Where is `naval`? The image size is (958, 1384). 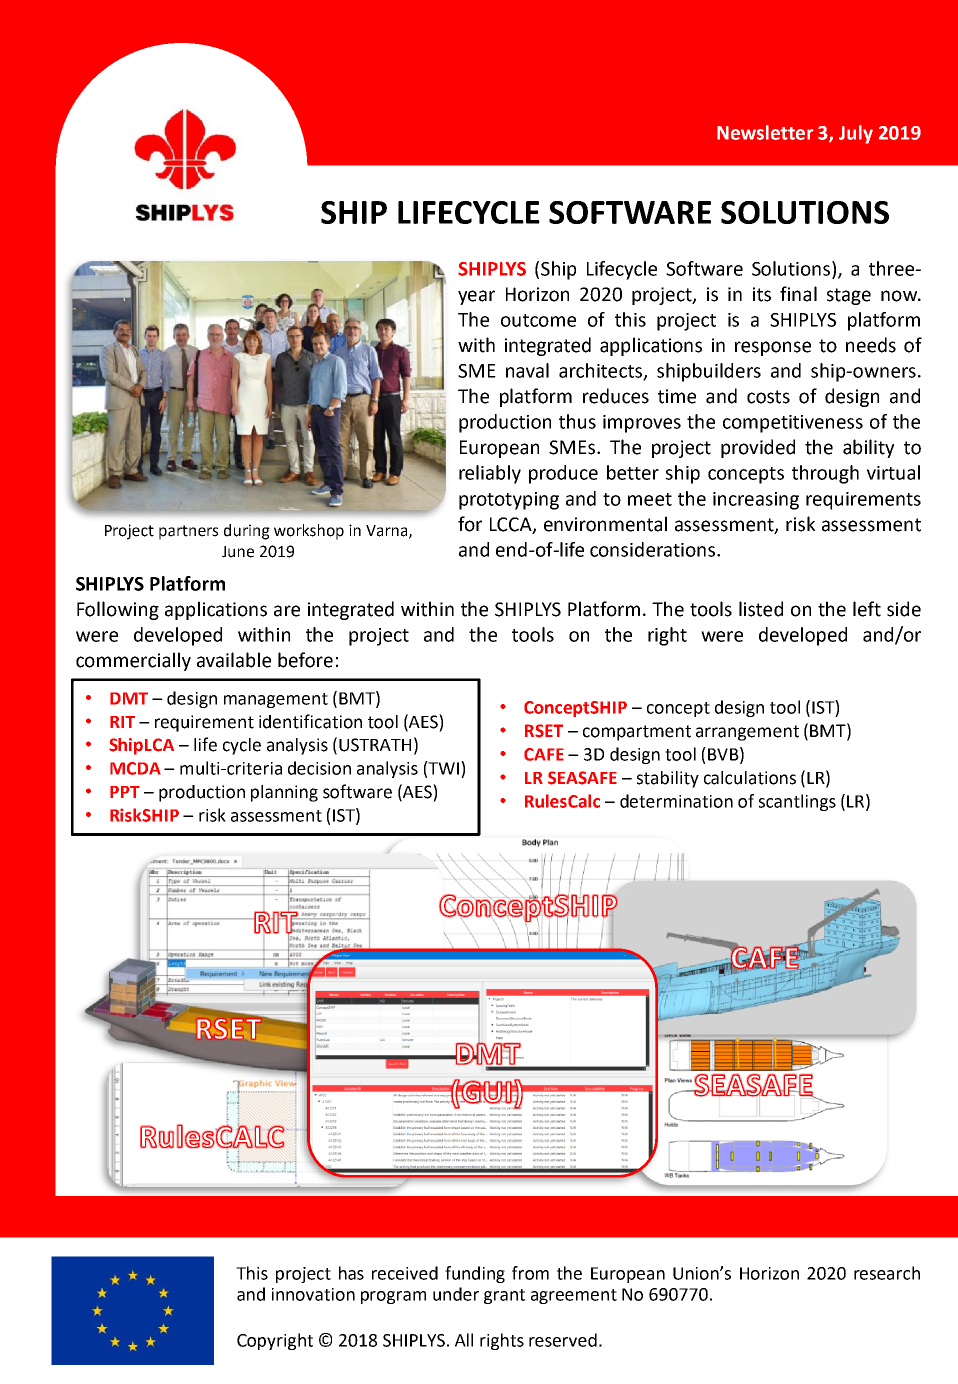 naval is located at coordinates (527, 370).
